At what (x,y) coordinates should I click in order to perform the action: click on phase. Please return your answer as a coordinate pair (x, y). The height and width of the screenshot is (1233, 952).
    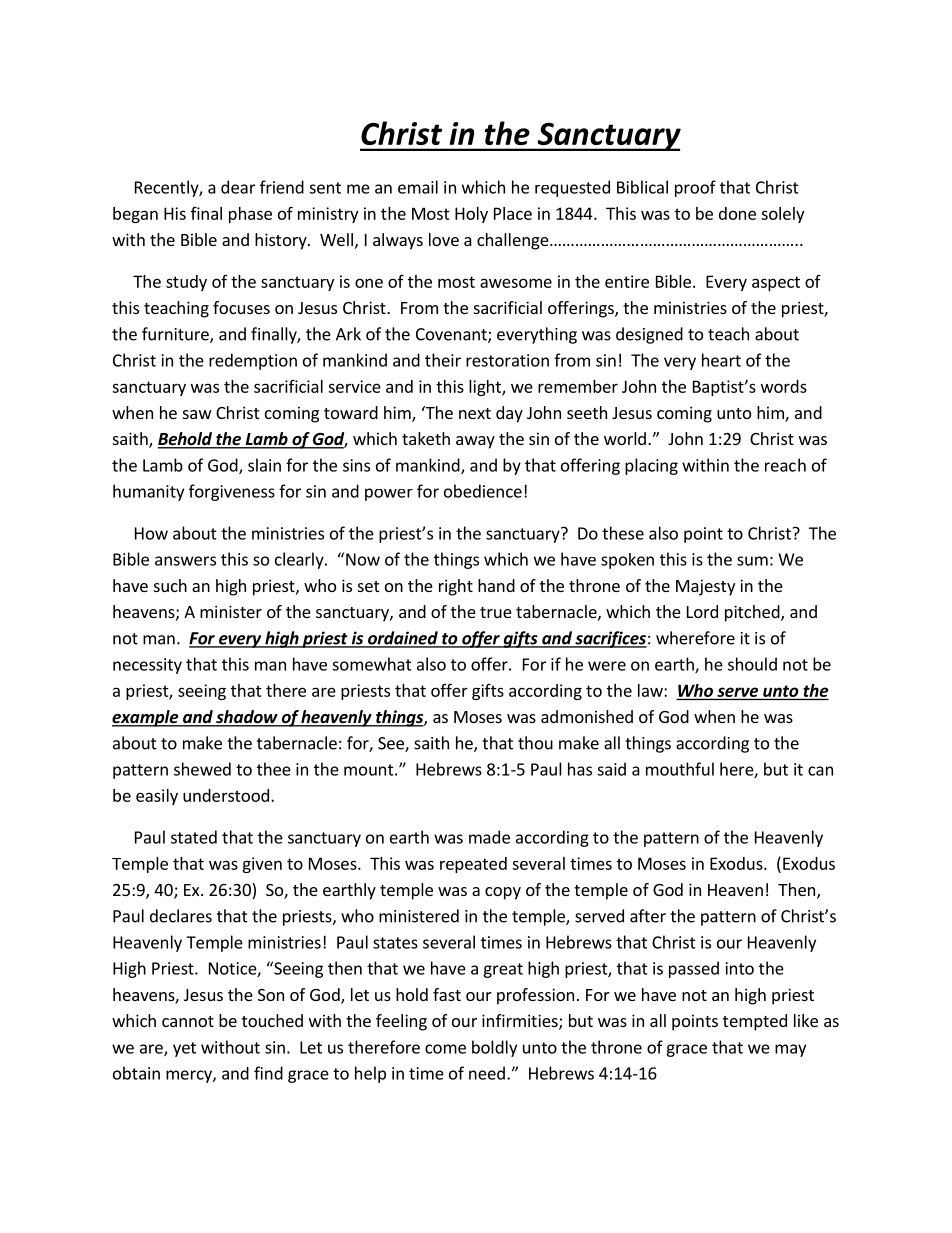
    Looking at the image, I should click on (250, 215).
